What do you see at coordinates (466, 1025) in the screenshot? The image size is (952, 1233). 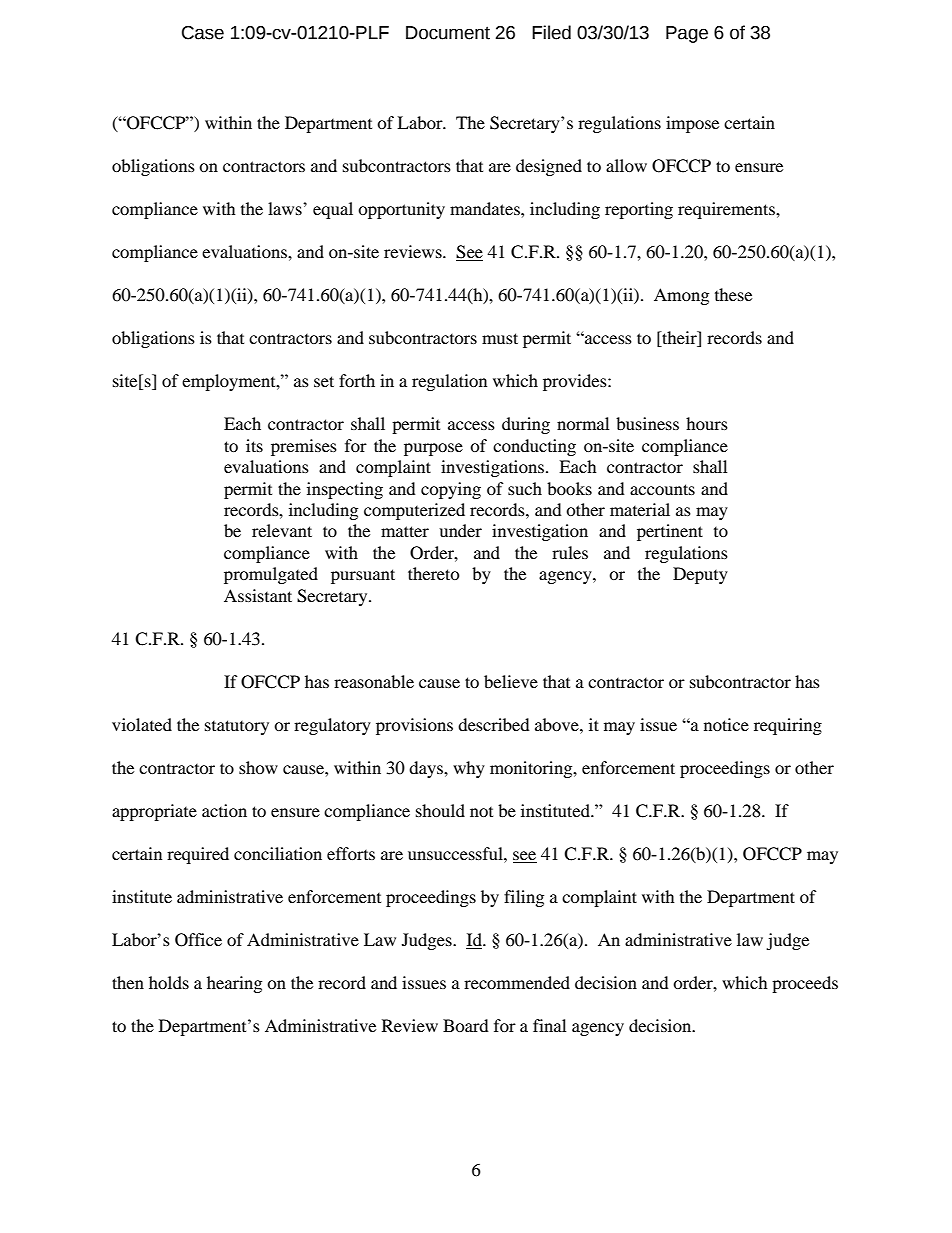 I see `Board` at bounding box center [466, 1025].
